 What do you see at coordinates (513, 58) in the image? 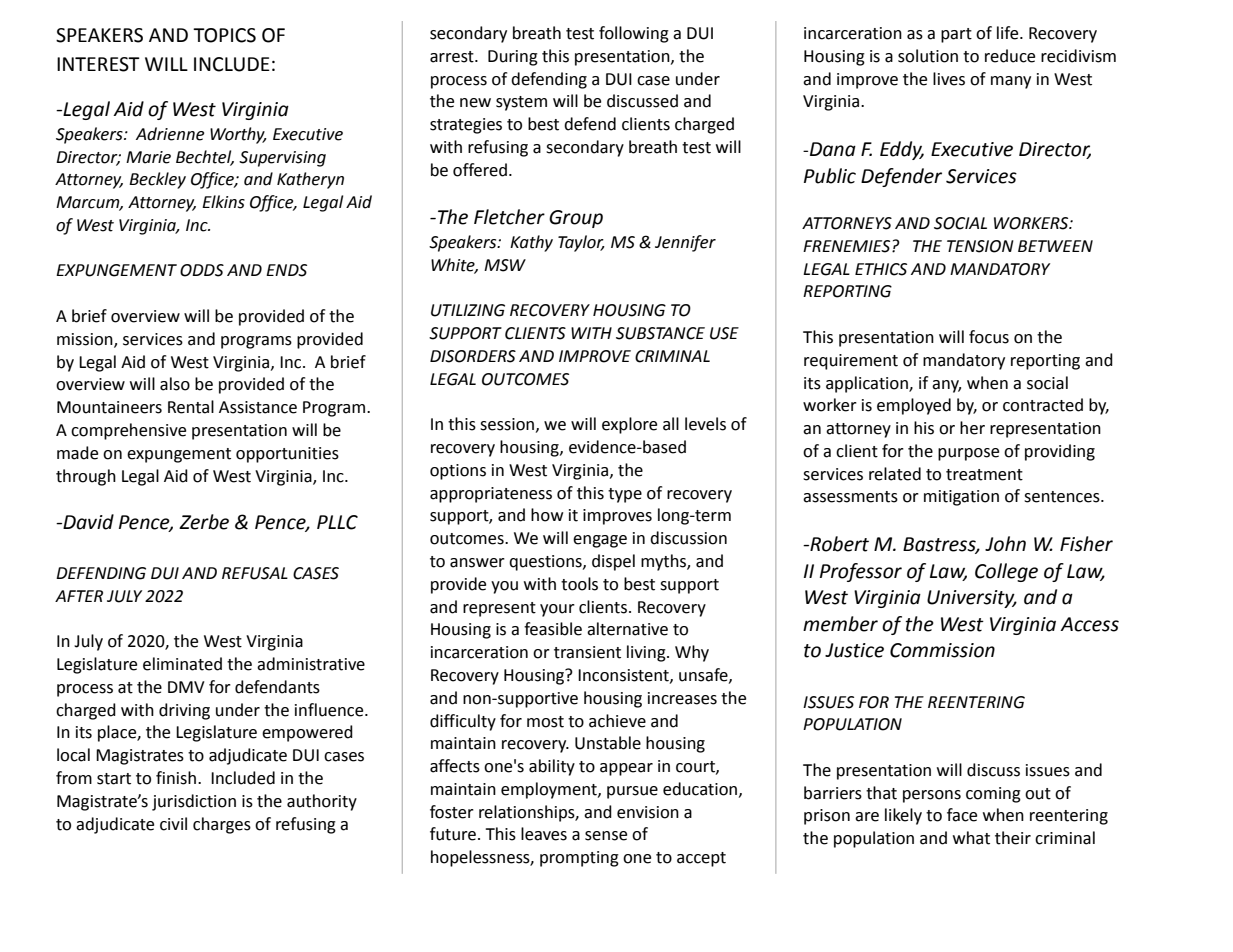
I see `During` at bounding box center [513, 58].
